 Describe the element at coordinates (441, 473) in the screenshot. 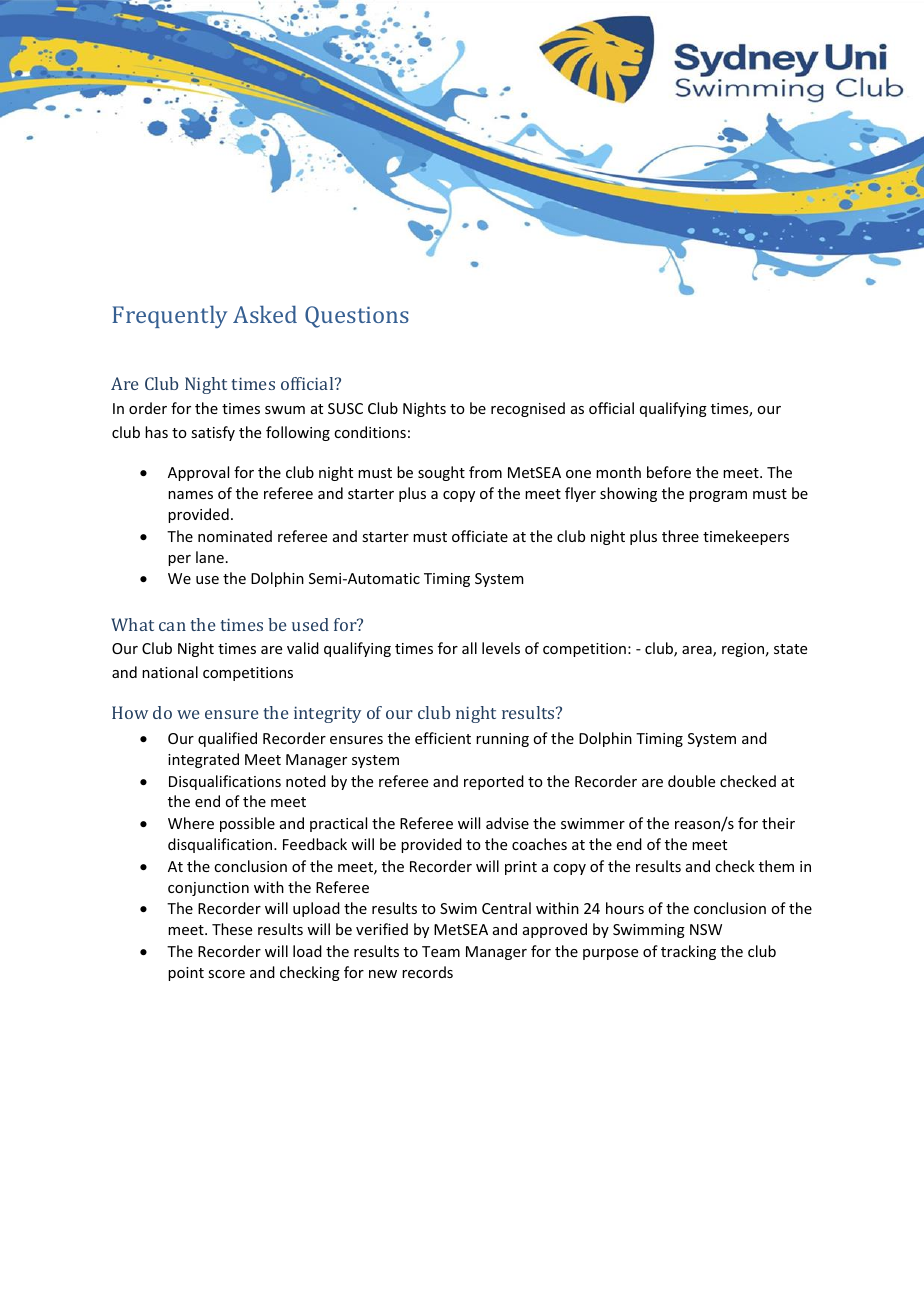

I see `sought` at that location.
